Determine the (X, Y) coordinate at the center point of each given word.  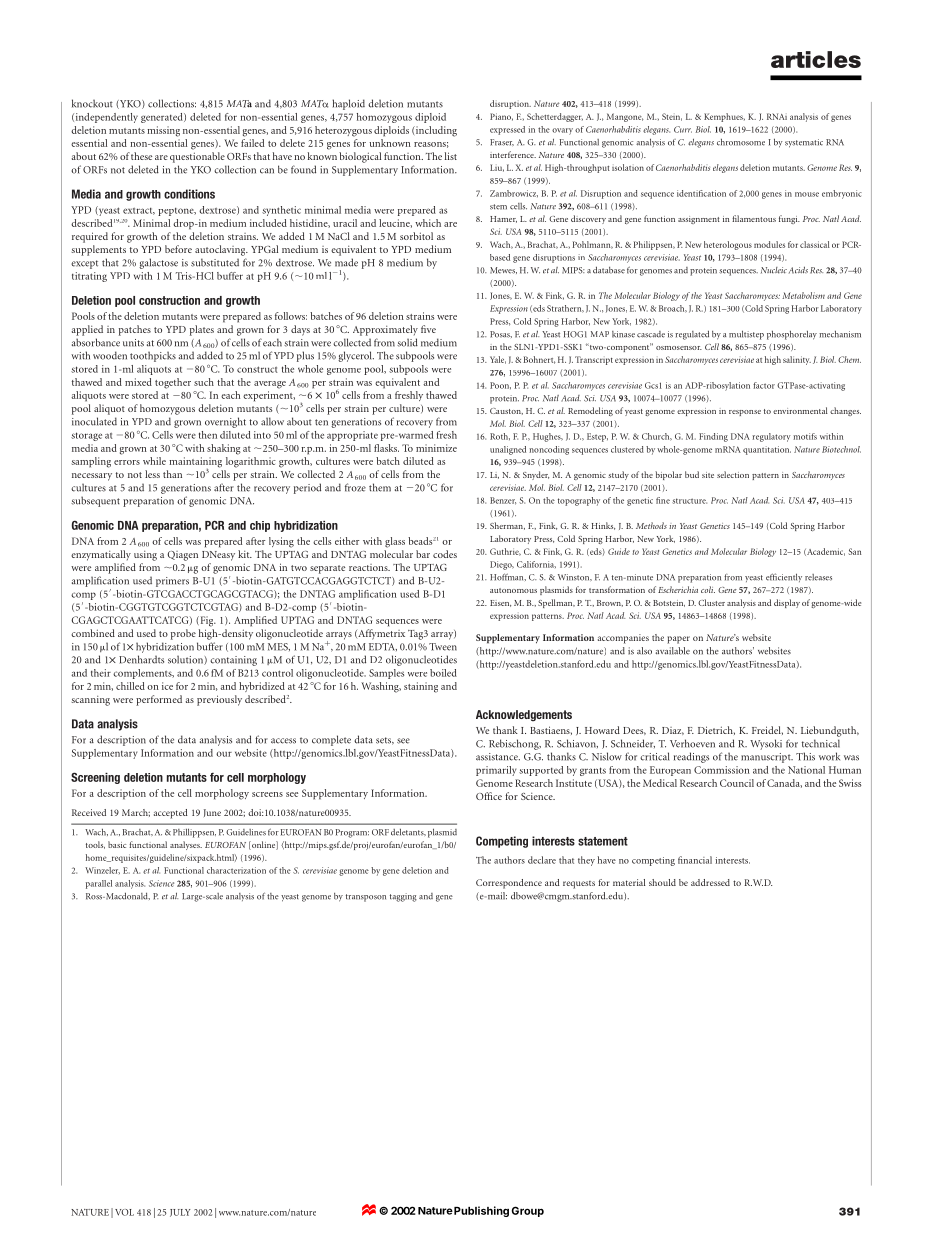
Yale (498, 360)
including (435, 131)
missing (163, 131)
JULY (180, 1213)
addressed (710, 882)
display (787, 603)
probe (183, 634)
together (173, 383)
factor (764, 385)
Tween (443, 647)
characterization (236, 870)
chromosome (741, 142)
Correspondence (509, 884)
